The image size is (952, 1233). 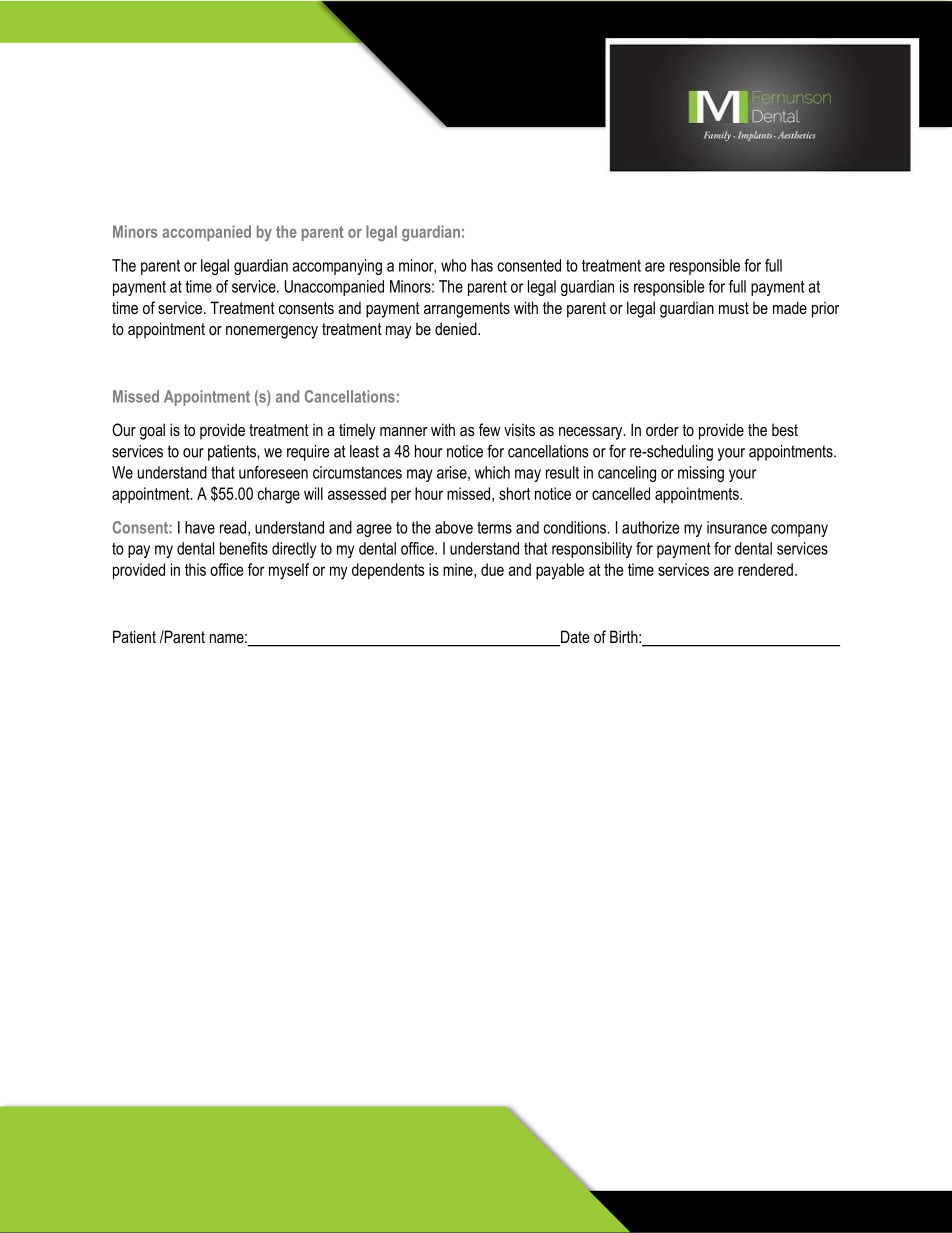 What do you see at coordinates (482, 265) in the screenshot?
I see `has` at bounding box center [482, 265].
